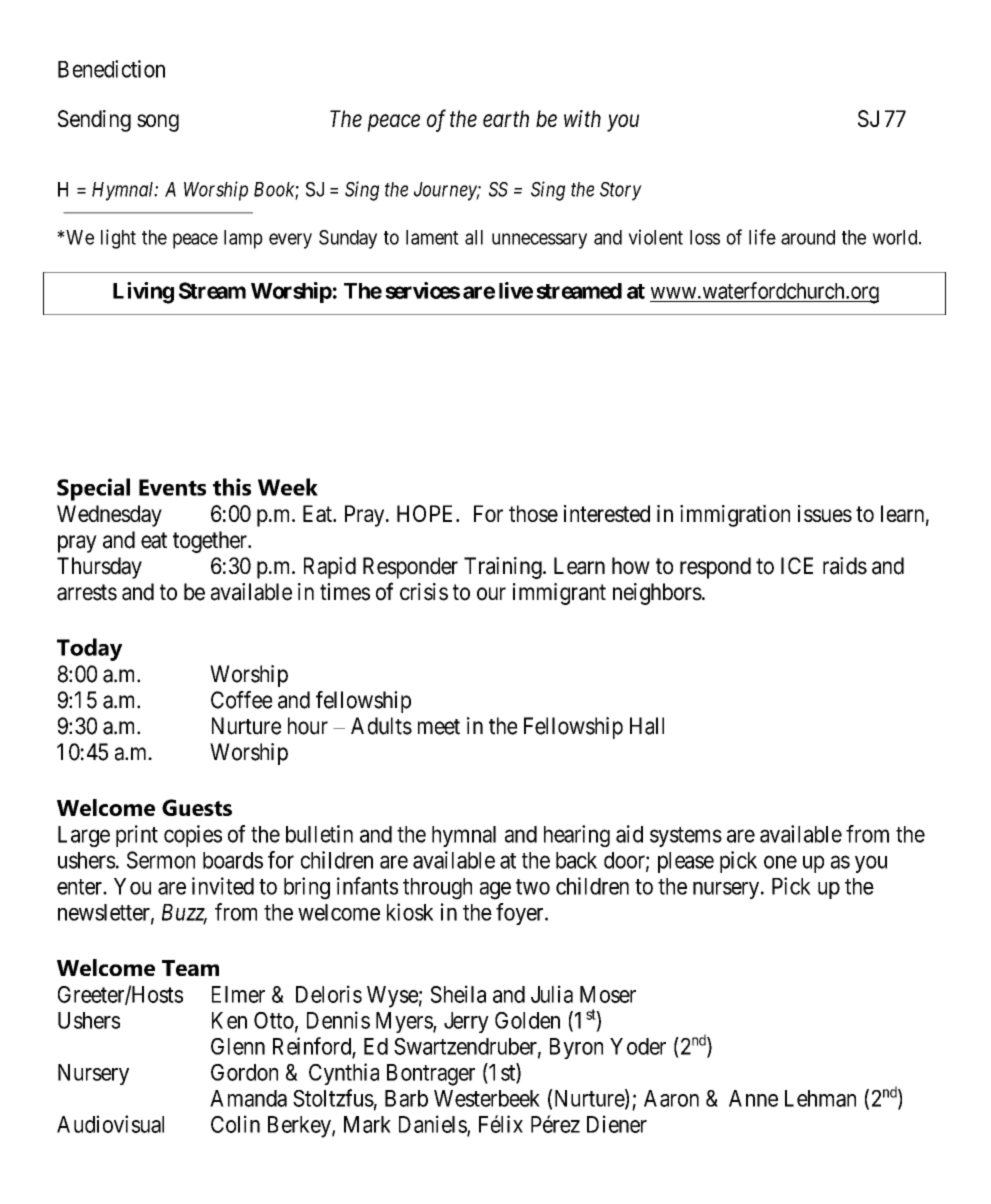  I want to click on Thursday, so click(99, 568).
